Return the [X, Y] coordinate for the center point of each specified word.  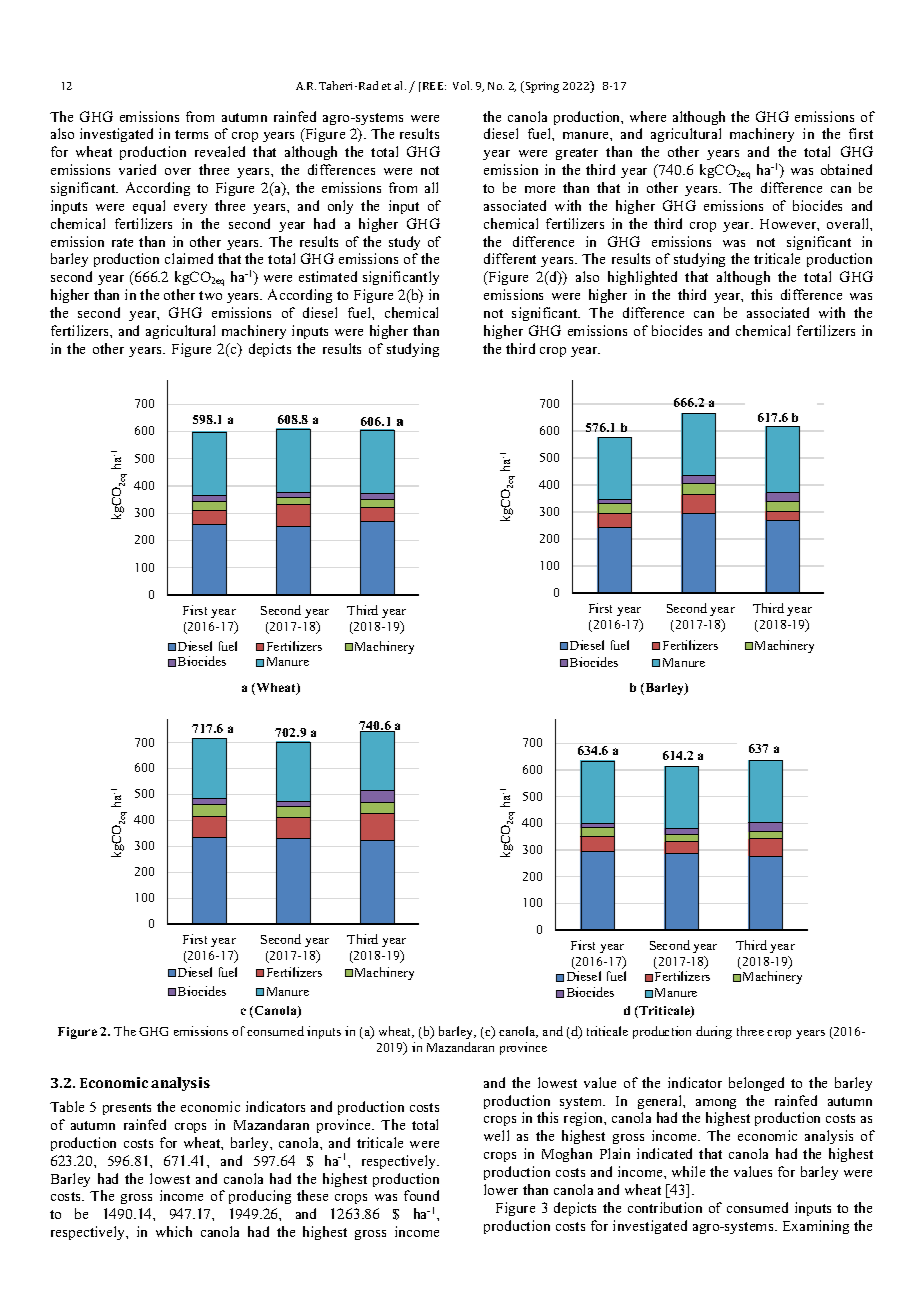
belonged [756, 1084]
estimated [328, 276]
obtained [846, 169]
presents [127, 1109]
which [174, 1231]
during [714, 1032]
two [210, 295]
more [540, 189]
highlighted [642, 278]
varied [137, 169]
